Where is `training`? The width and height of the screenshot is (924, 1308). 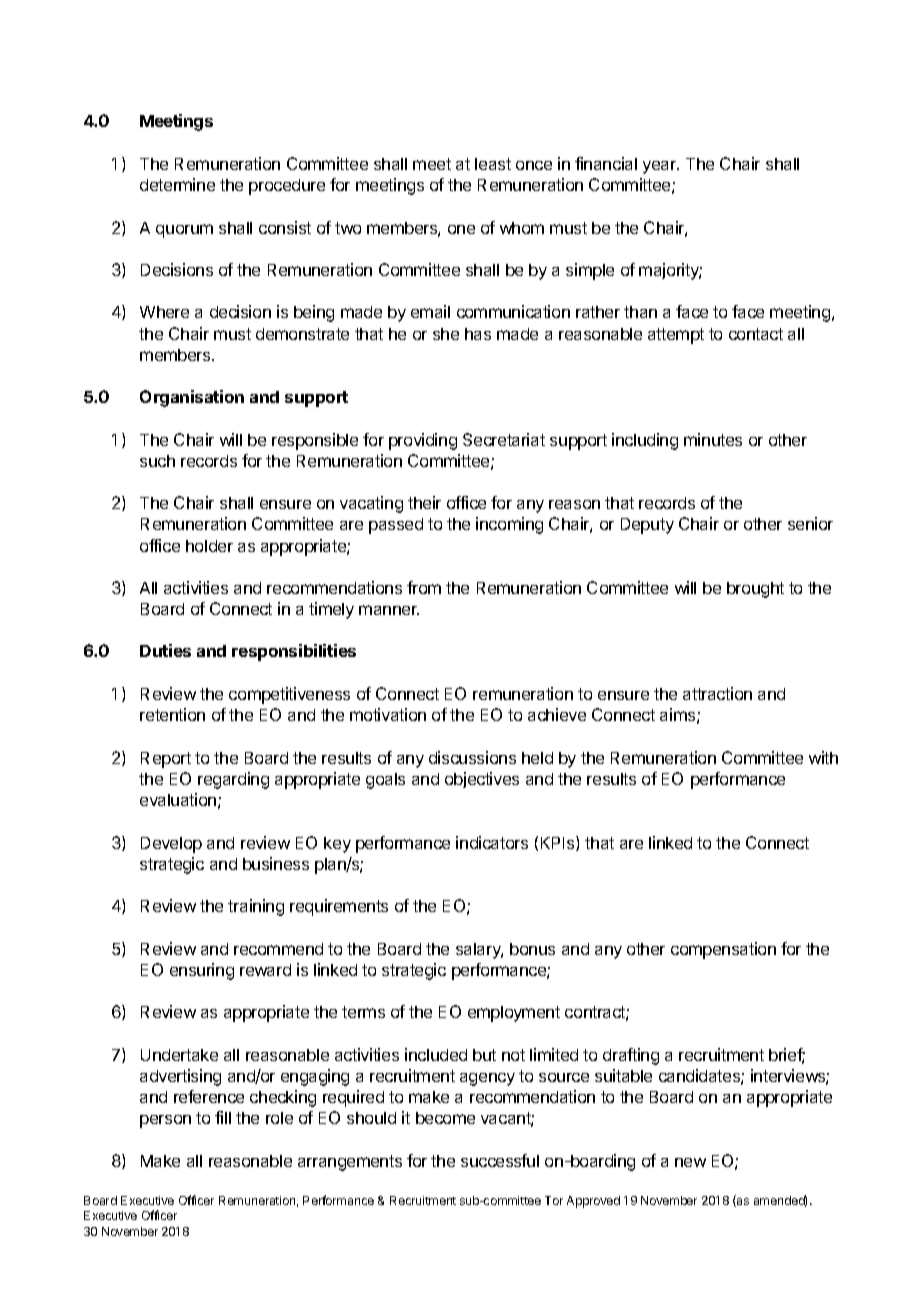
training is located at coordinates (256, 907).
